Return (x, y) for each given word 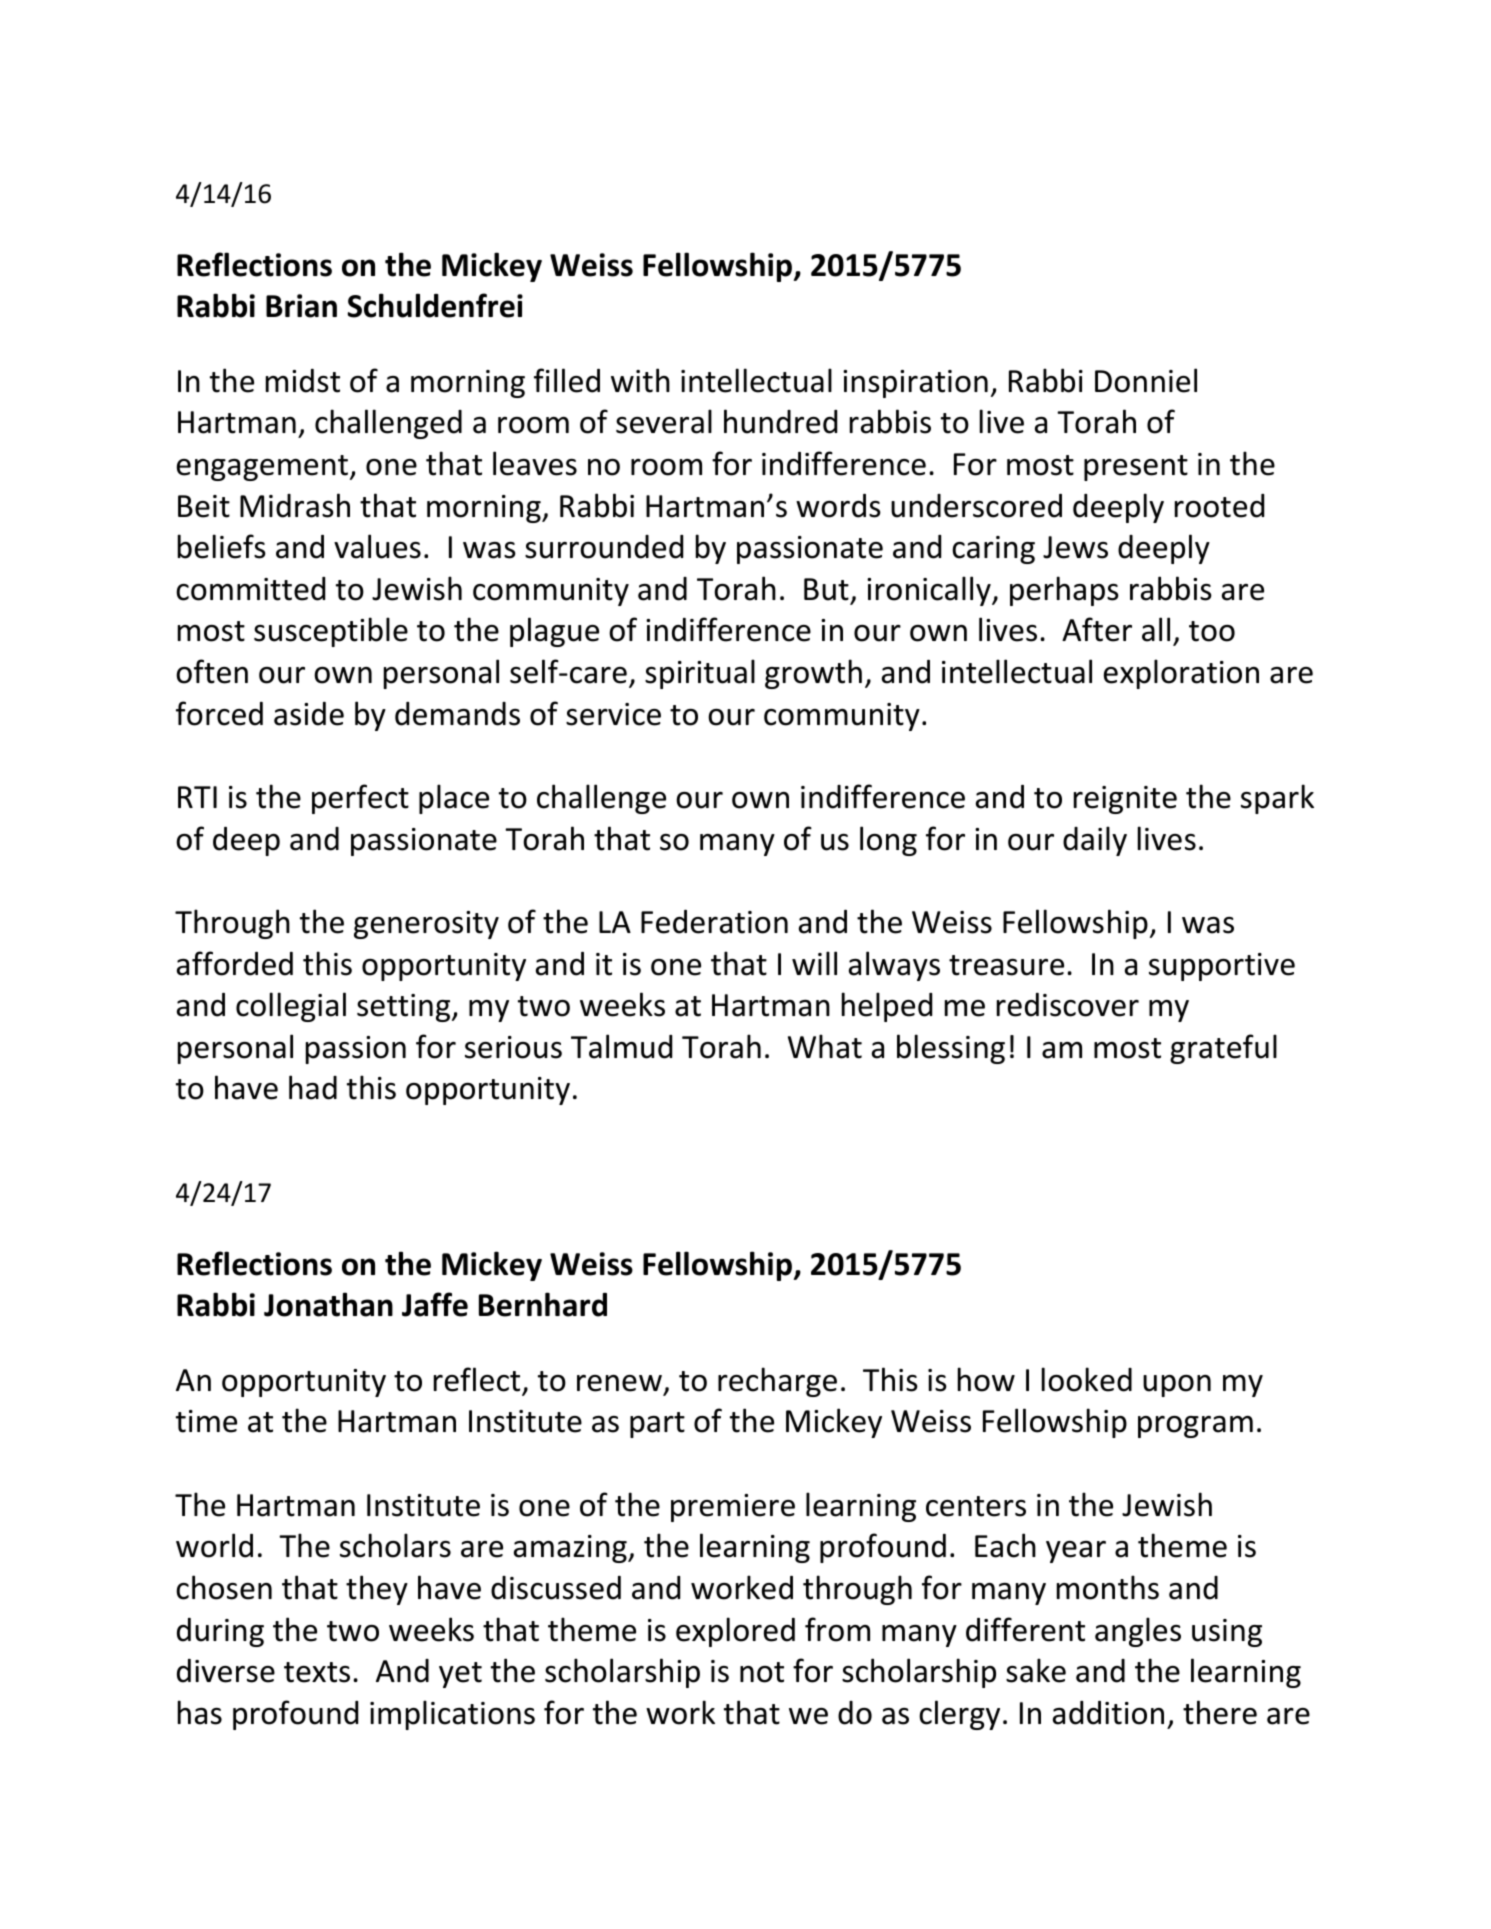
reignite (1125, 800)
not (762, 1672)
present (1136, 468)
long (888, 841)
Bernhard (543, 1304)
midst (303, 381)
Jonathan (328, 1304)
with (640, 380)
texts (317, 1672)
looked (1087, 1379)
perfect (360, 799)
